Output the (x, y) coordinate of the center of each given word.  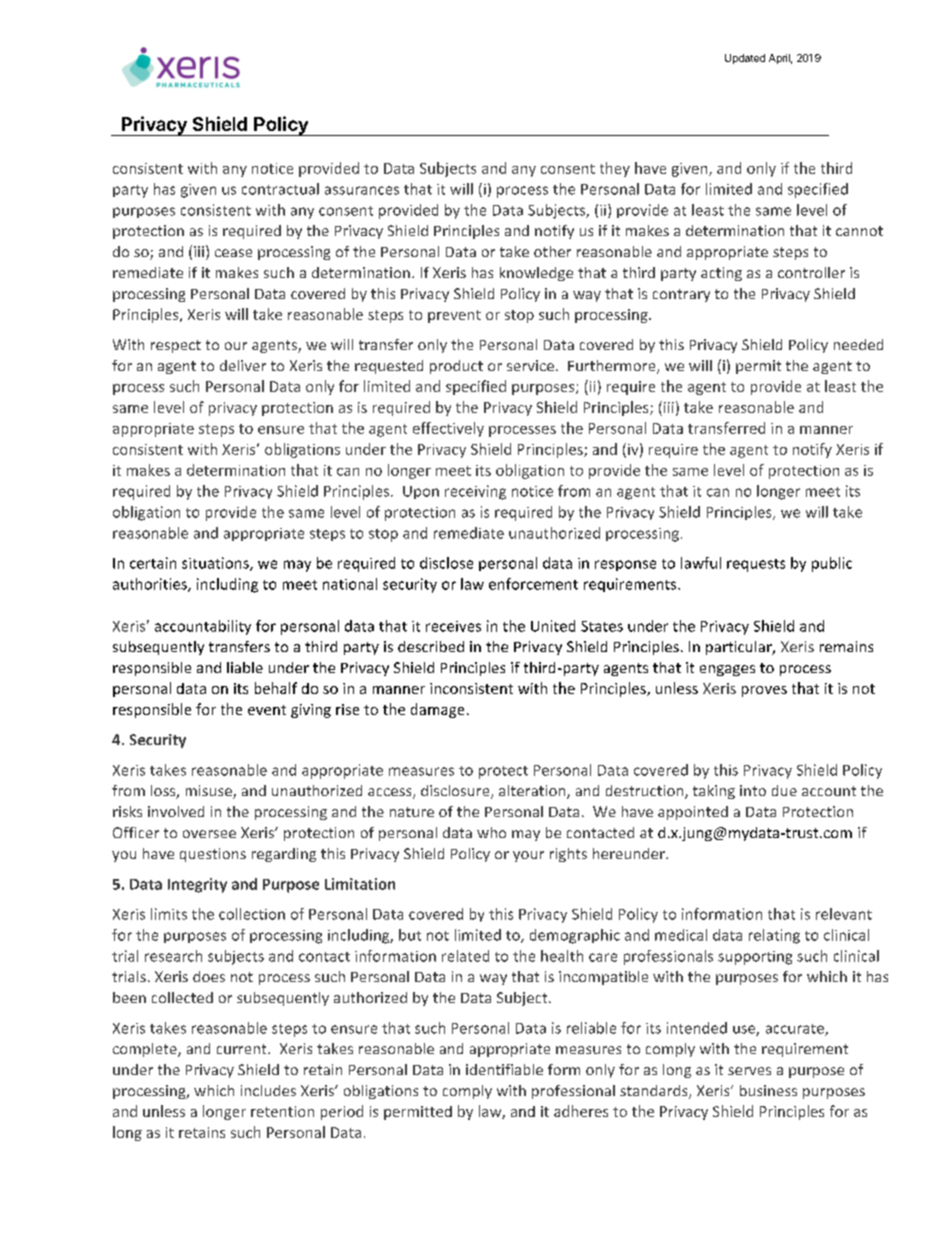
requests (756, 565)
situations (216, 564)
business (768, 1090)
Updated (745, 59)
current (243, 1049)
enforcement (533, 584)
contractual (280, 189)
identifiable (504, 1069)
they (615, 169)
